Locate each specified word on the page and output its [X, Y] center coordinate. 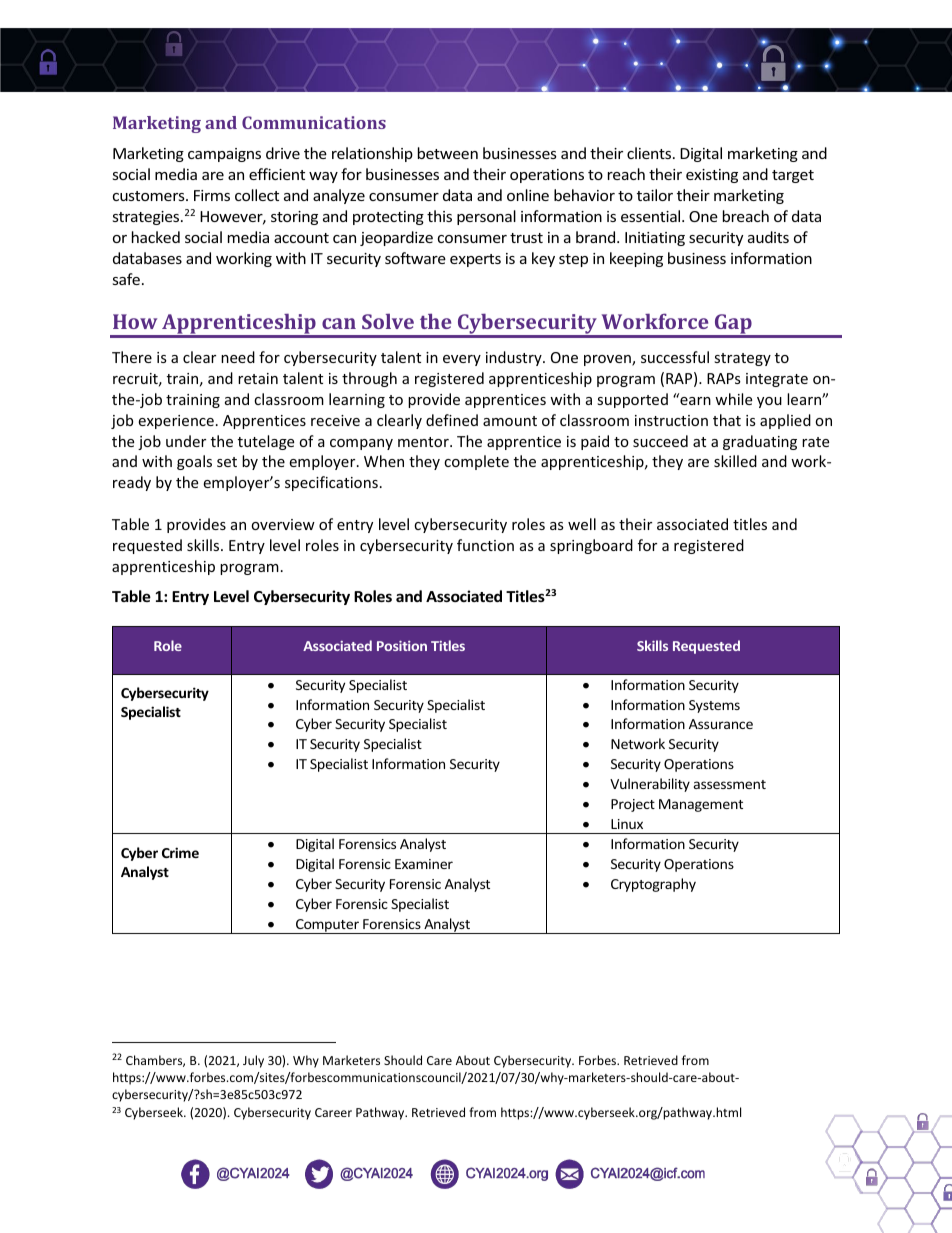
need [238, 357]
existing [712, 176]
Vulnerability [650, 785]
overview [283, 524]
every [462, 360]
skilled [735, 461]
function [485, 545]
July [253, 1061]
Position [402, 646]
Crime [180, 852]
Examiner [424, 864]
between [448, 153]
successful [675, 357]
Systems [714, 706]
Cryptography [653, 885]
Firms [212, 195]
